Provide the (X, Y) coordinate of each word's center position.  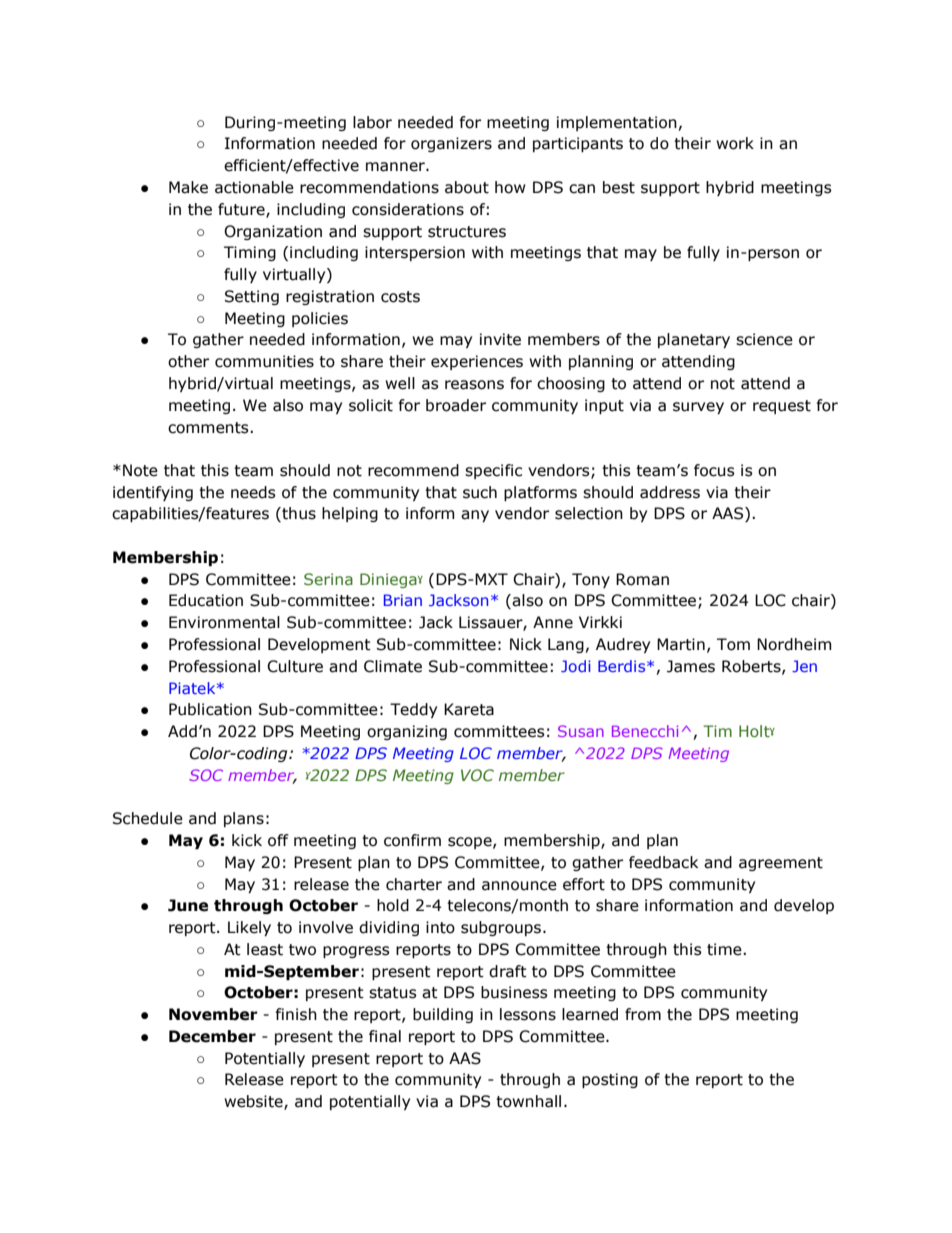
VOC (477, 775)
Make (188, 187)
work (735, 143)
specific (493, 471)
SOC (206, 775)
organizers (451, 144)
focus (714, 470)
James (691, 666)
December (212, 1036)
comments (209, 428)
